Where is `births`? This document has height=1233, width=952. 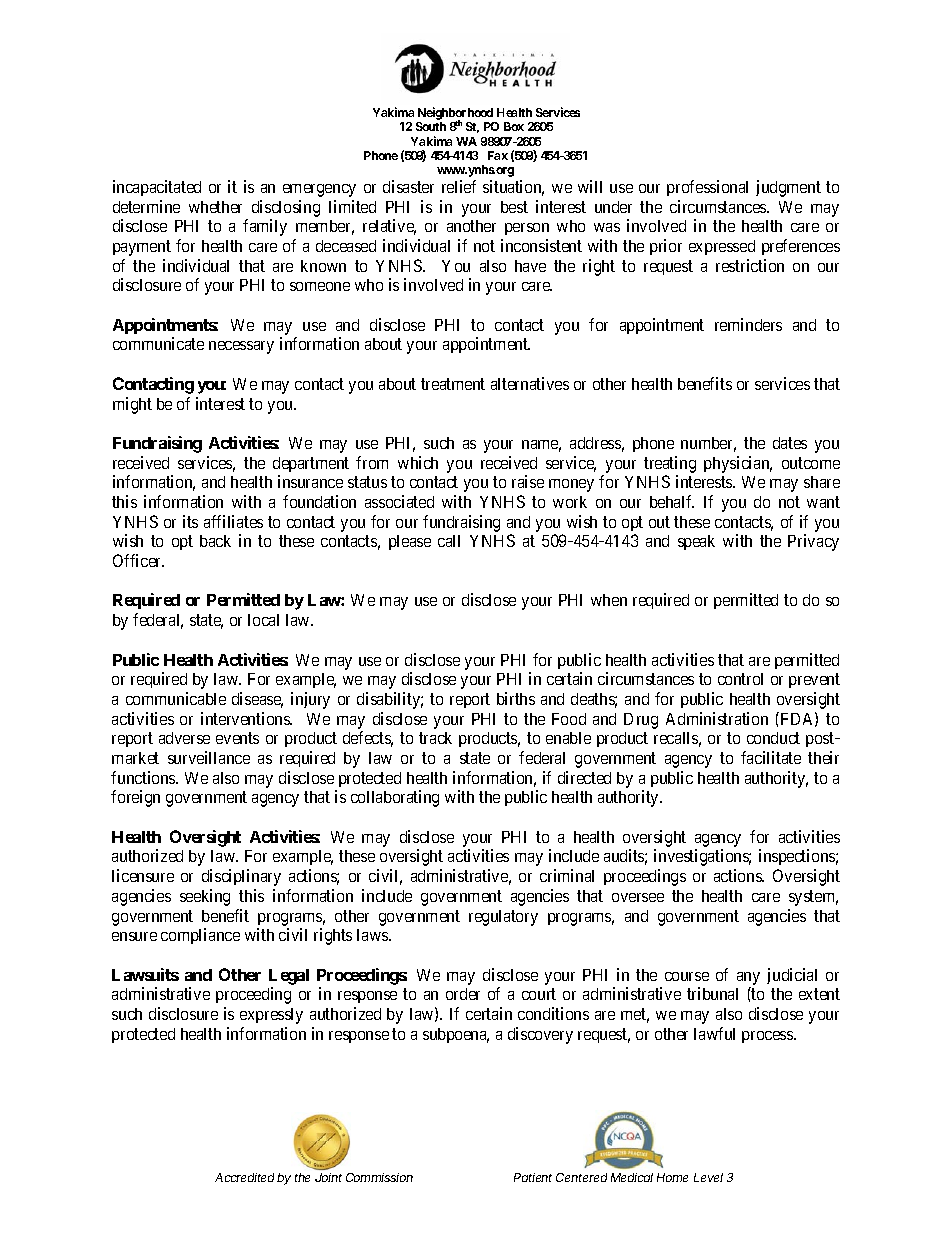 births is located at coordinates (516, 698).
